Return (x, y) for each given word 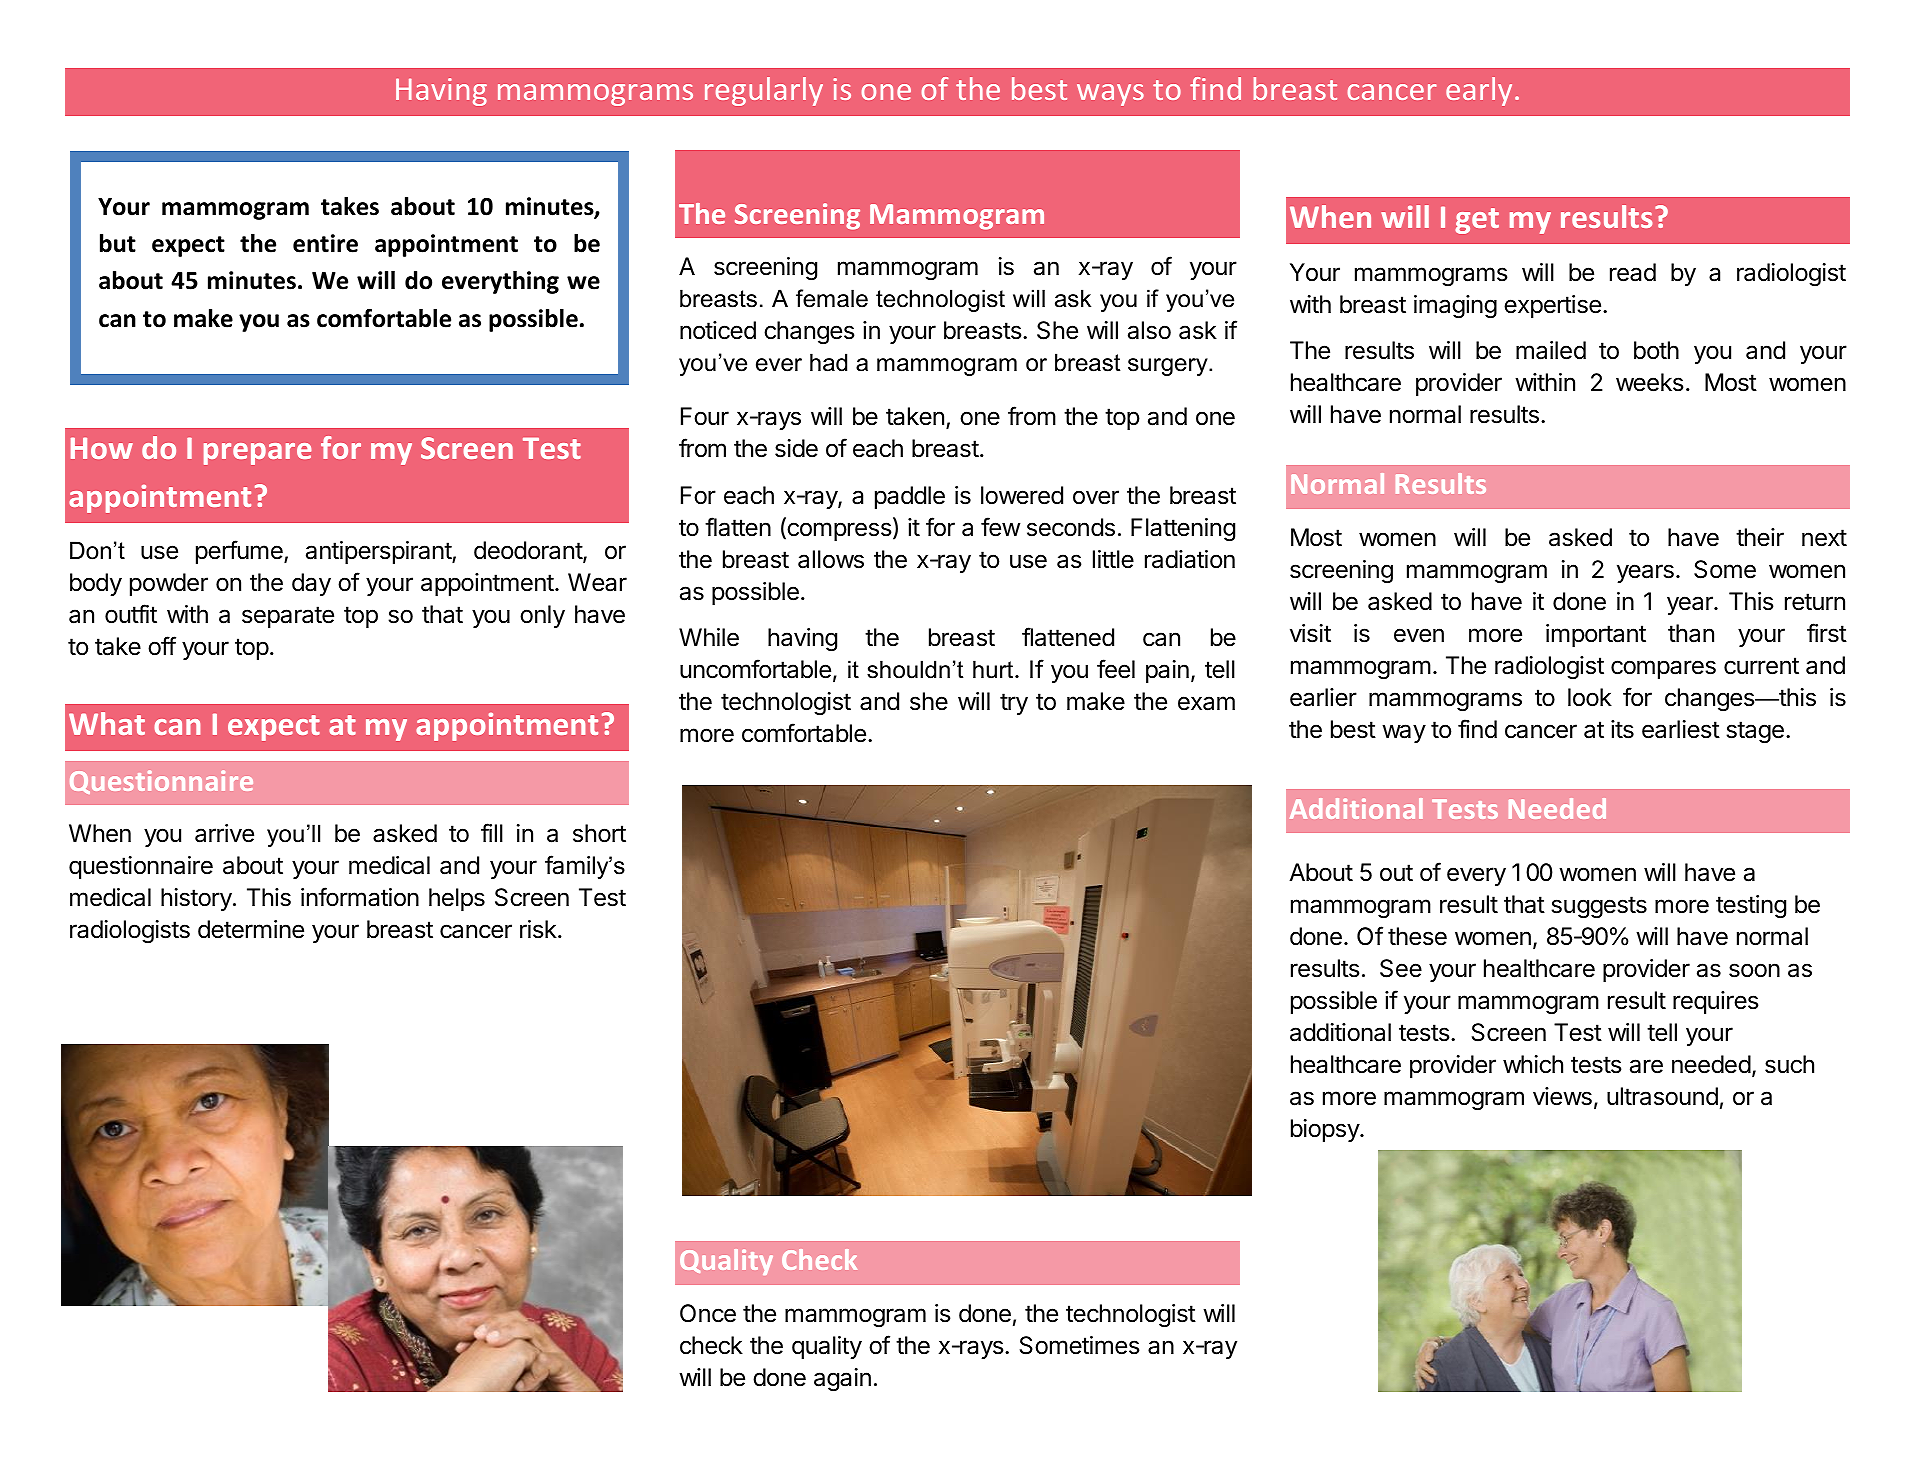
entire (325, 243)
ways (1110, 95)
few (1000, 527)
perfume (240, 552)
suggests (1599, 907)
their (1760, 537)
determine (251, 929)
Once (708, 1313)
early (1479, 91)
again (842, 1379)
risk (538, 929)
